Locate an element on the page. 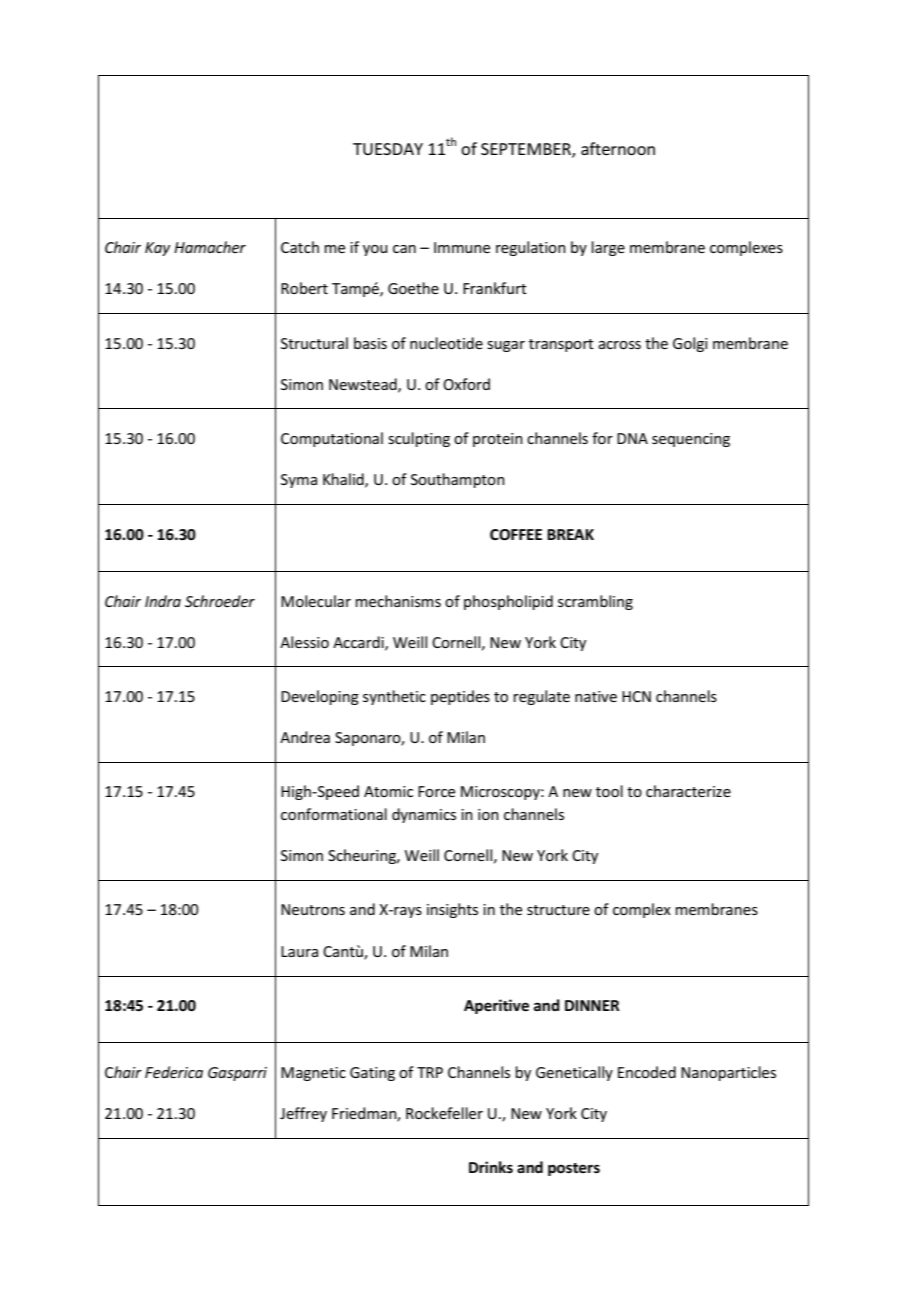 This page has height=1308, width=924. Jeffrey is located at coordinates (303, 1114).
